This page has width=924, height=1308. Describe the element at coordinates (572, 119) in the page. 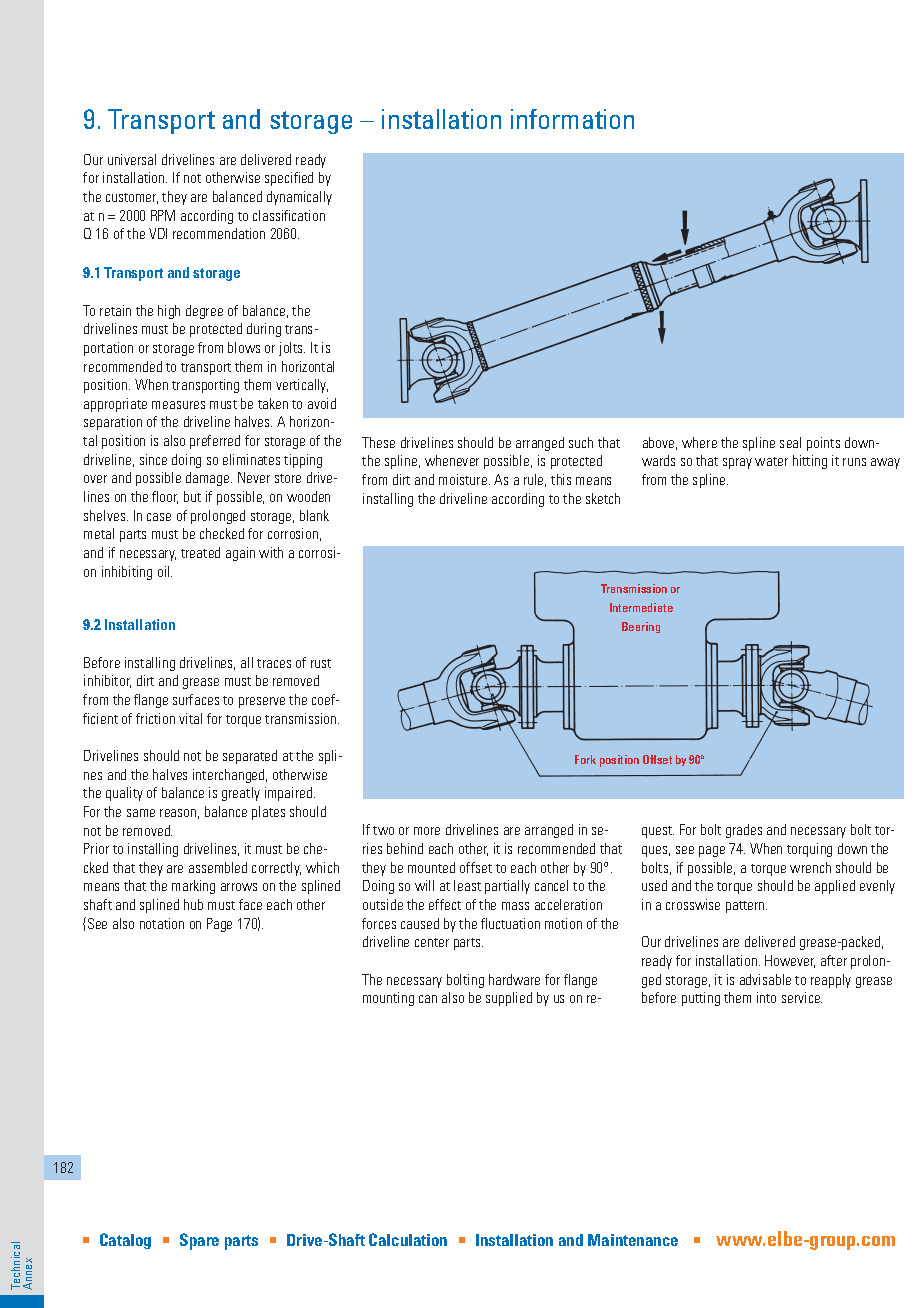

I see `information` at that location.
